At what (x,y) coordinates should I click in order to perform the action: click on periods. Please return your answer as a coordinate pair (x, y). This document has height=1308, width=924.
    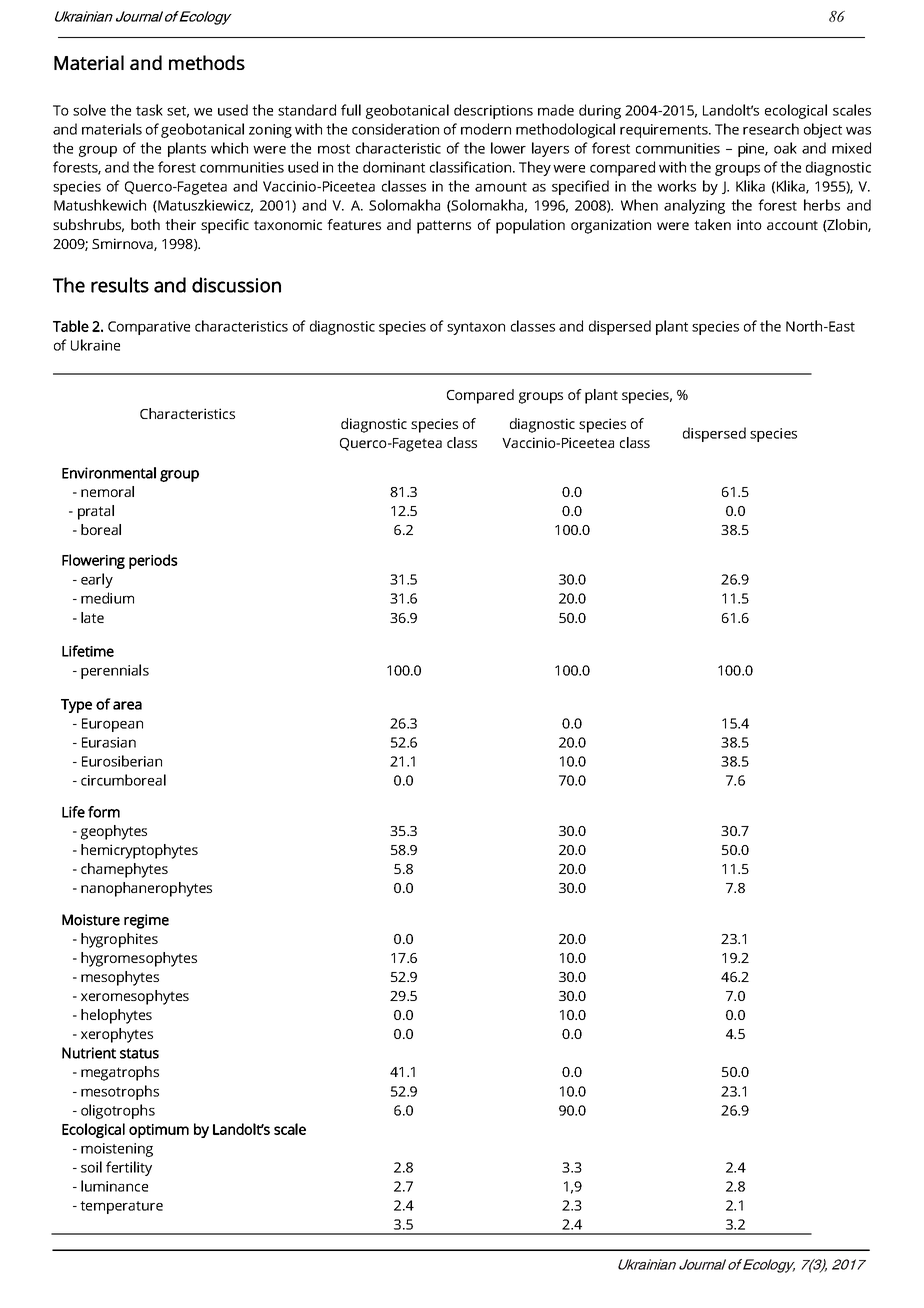
    Looking at the image, I should click on (153, 561).
